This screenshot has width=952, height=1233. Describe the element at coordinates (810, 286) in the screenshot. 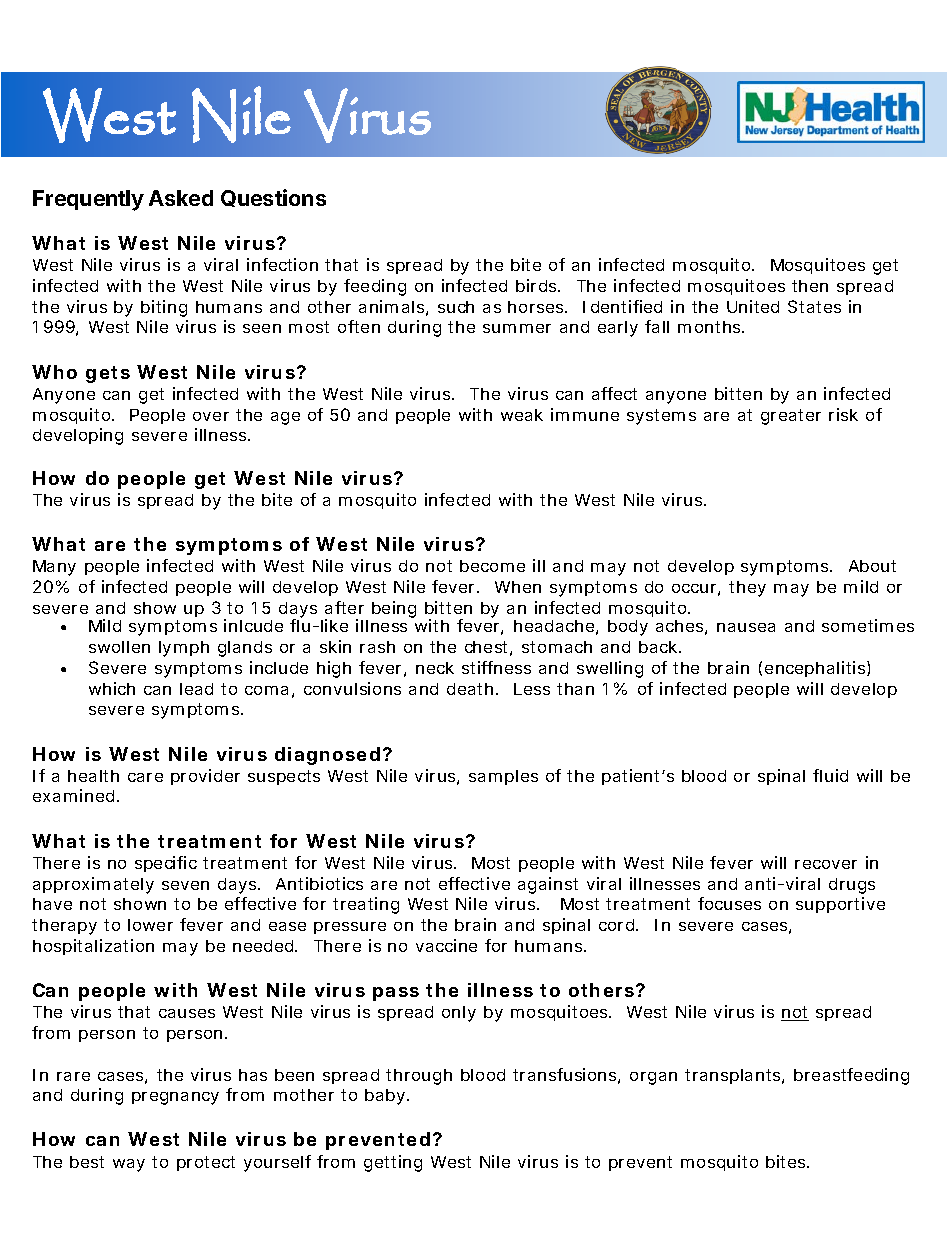

I see `then` at that location.
